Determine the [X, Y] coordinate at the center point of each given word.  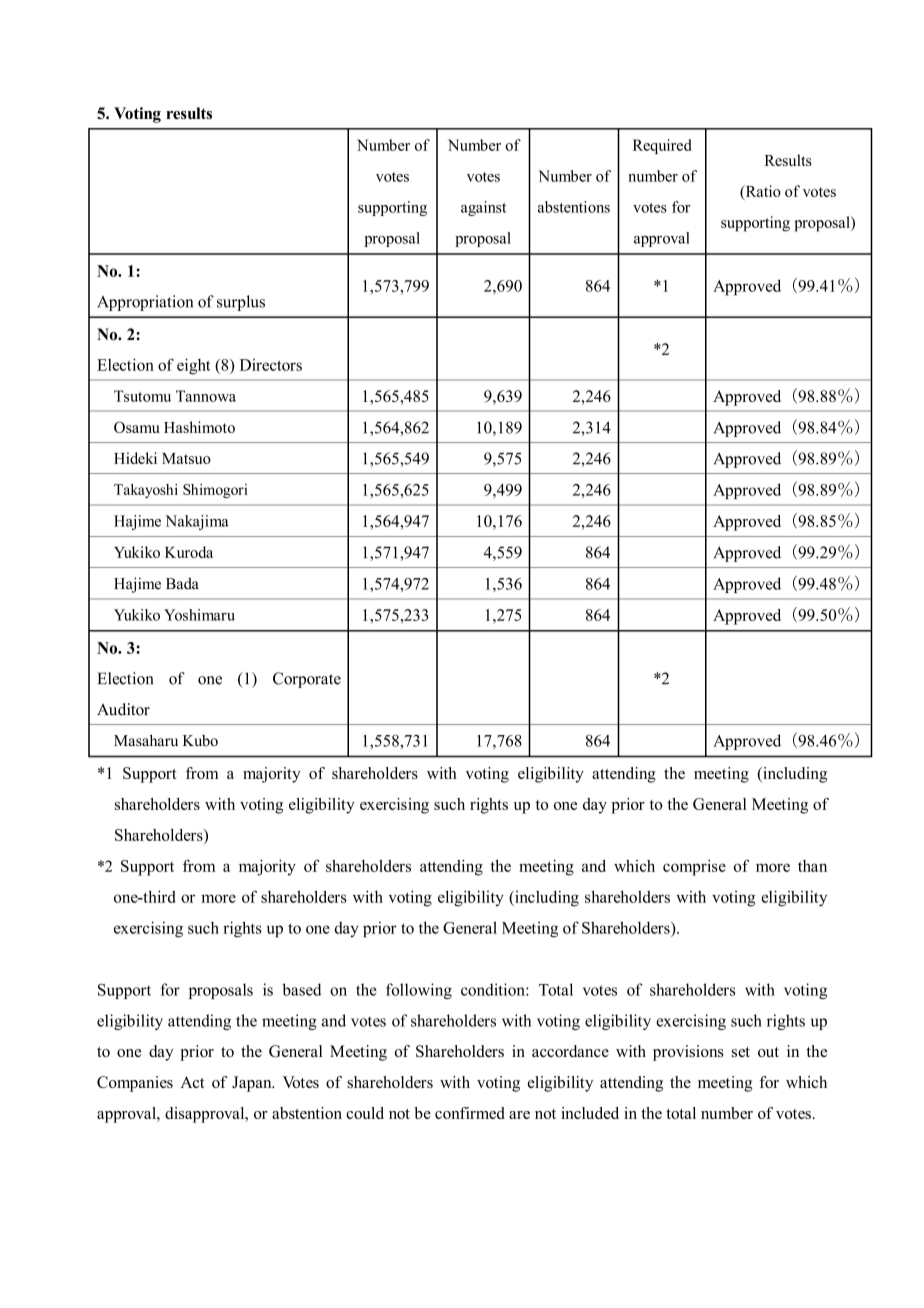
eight [194, 366]
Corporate [307, 680]
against [483, 208]
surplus [241, 303]
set [741, 1052]
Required [662, 146]
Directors [271, 365]
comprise [694, 868]
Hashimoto [199, 427]
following [419, 991]
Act [192, 1082]
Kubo [200, 741]
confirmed [470, 1113]
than [812, 866]
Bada [182, 583]
